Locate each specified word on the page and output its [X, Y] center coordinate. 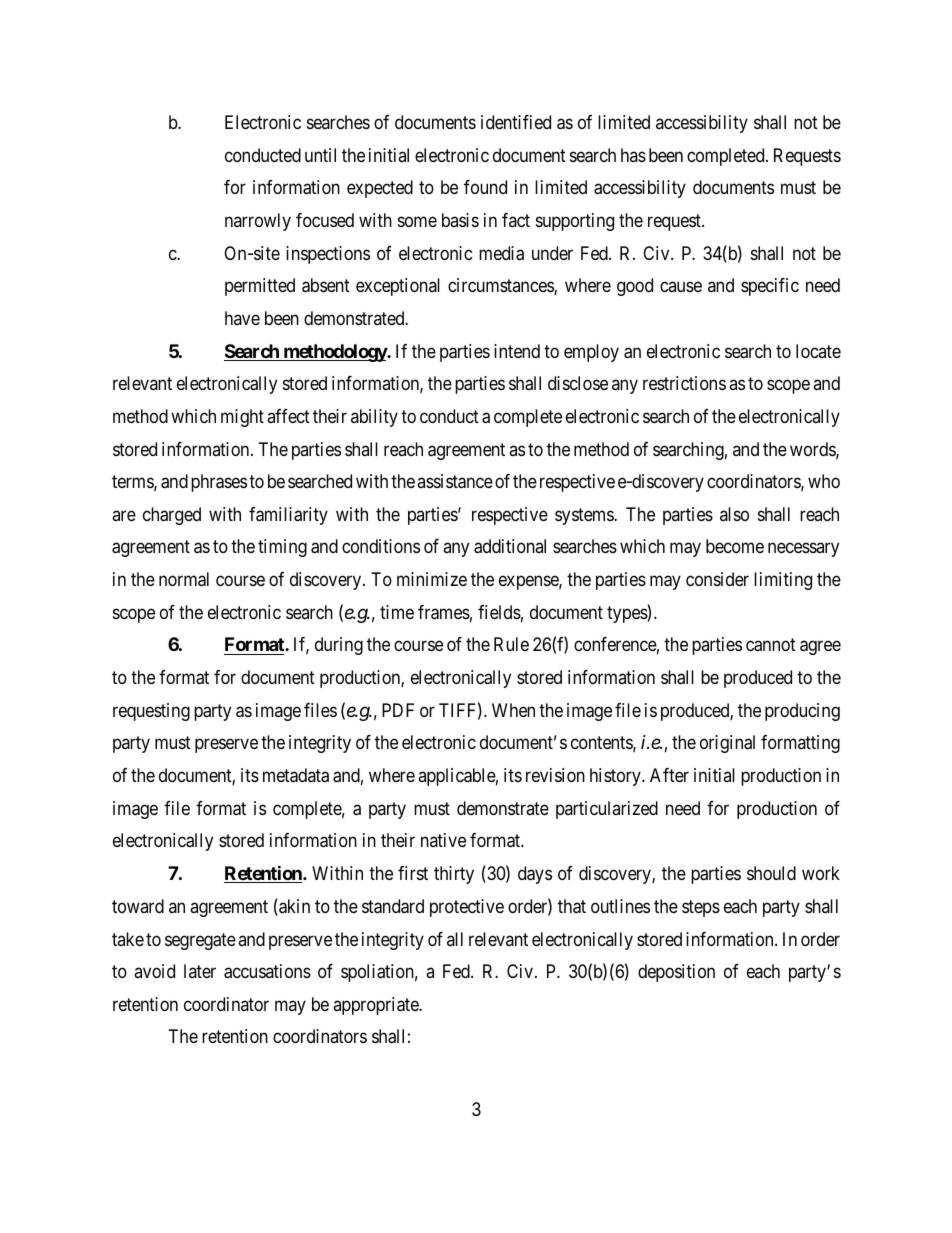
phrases [219, 483]
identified [516, 122]
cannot [771, 645]
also [734, 514]
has [633, 155]
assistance [455, 481]
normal [184, 579]
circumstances [501, 286]
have [242, 318]
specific [770, 287]
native [443, 840]
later [200, 971]
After [669, 775]
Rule [511, 644]
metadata [296, 775]
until [320, 155]
